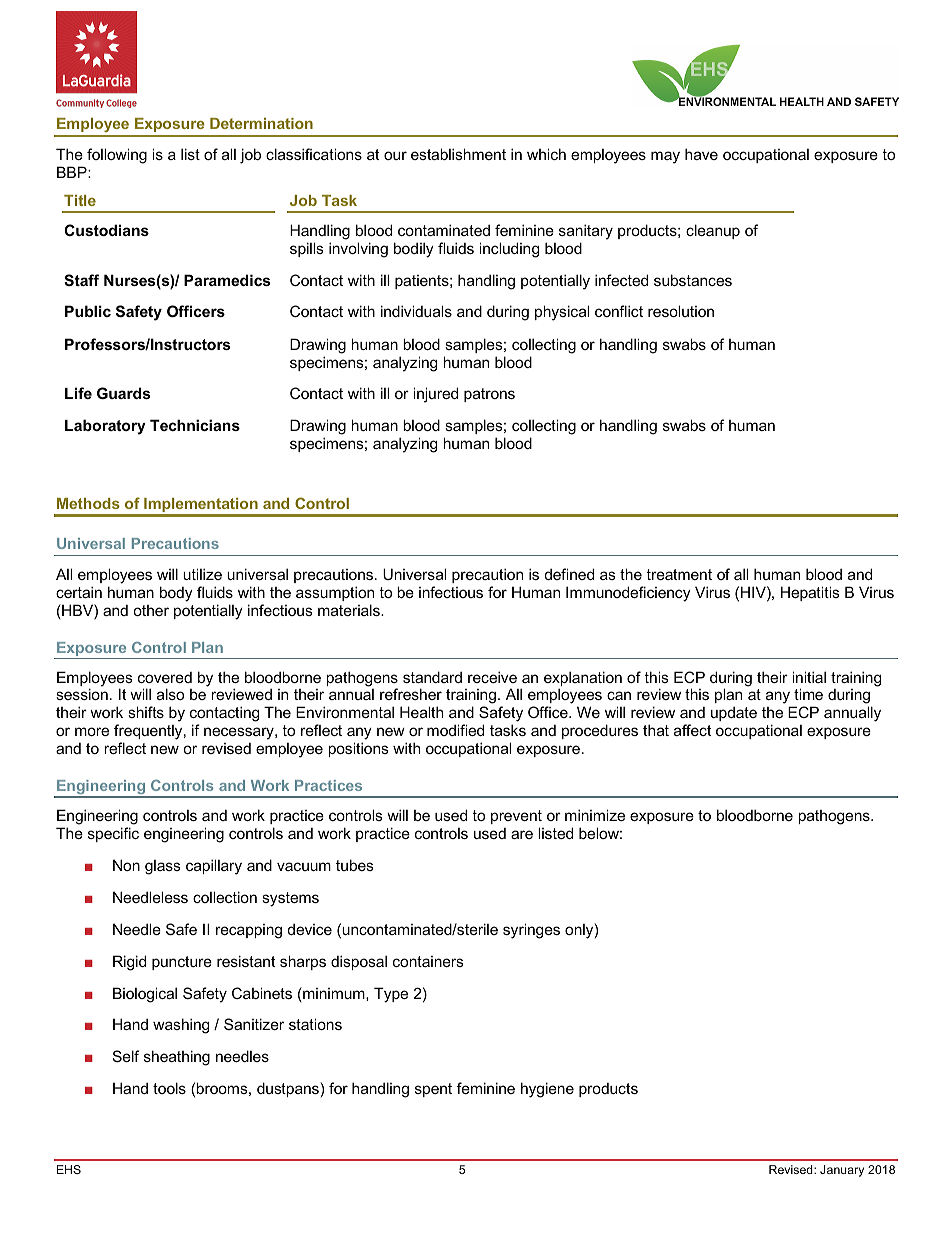  I want to click on January, so click(842, 1171).
